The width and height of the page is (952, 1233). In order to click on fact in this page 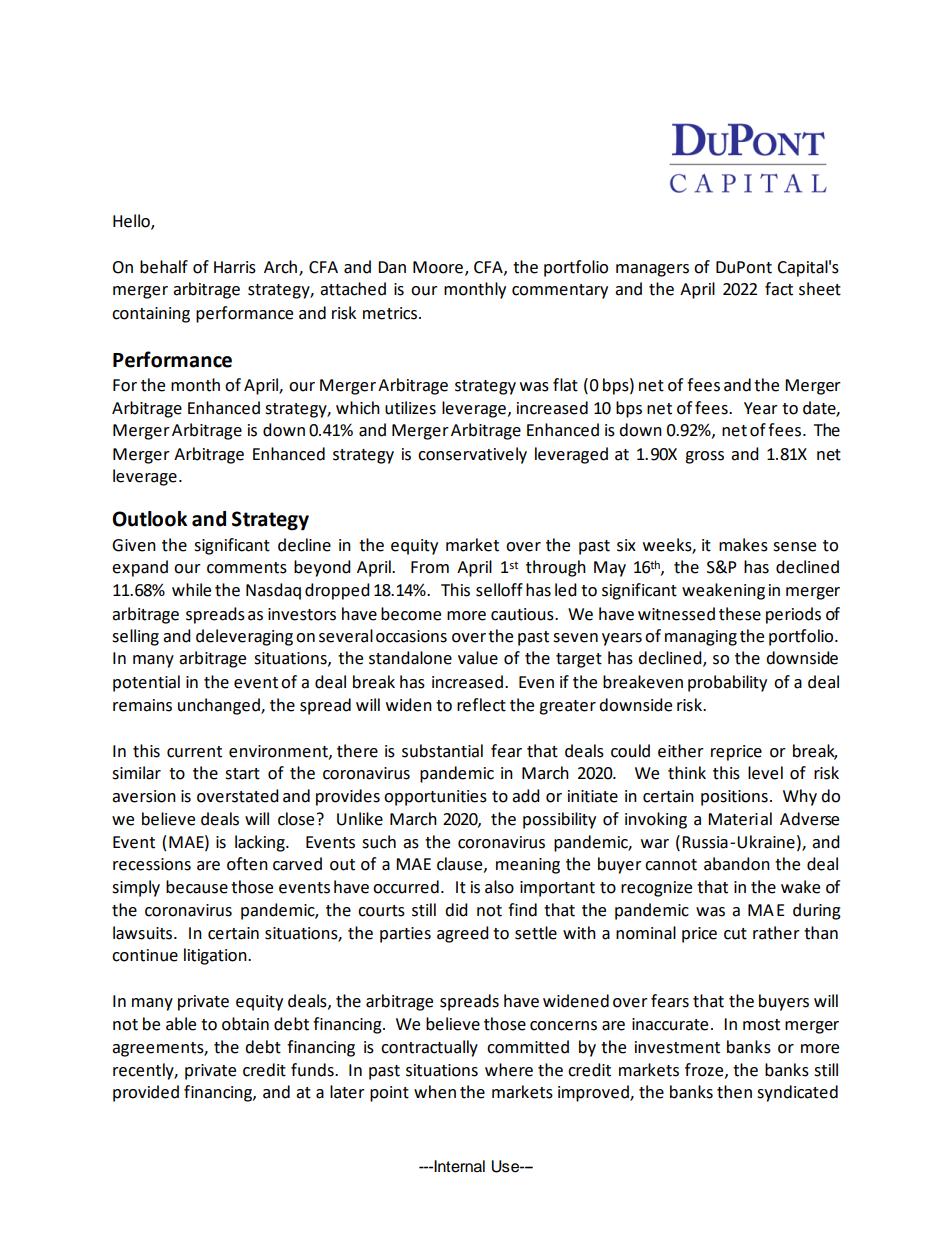, I will do `click(779, 289)`.
